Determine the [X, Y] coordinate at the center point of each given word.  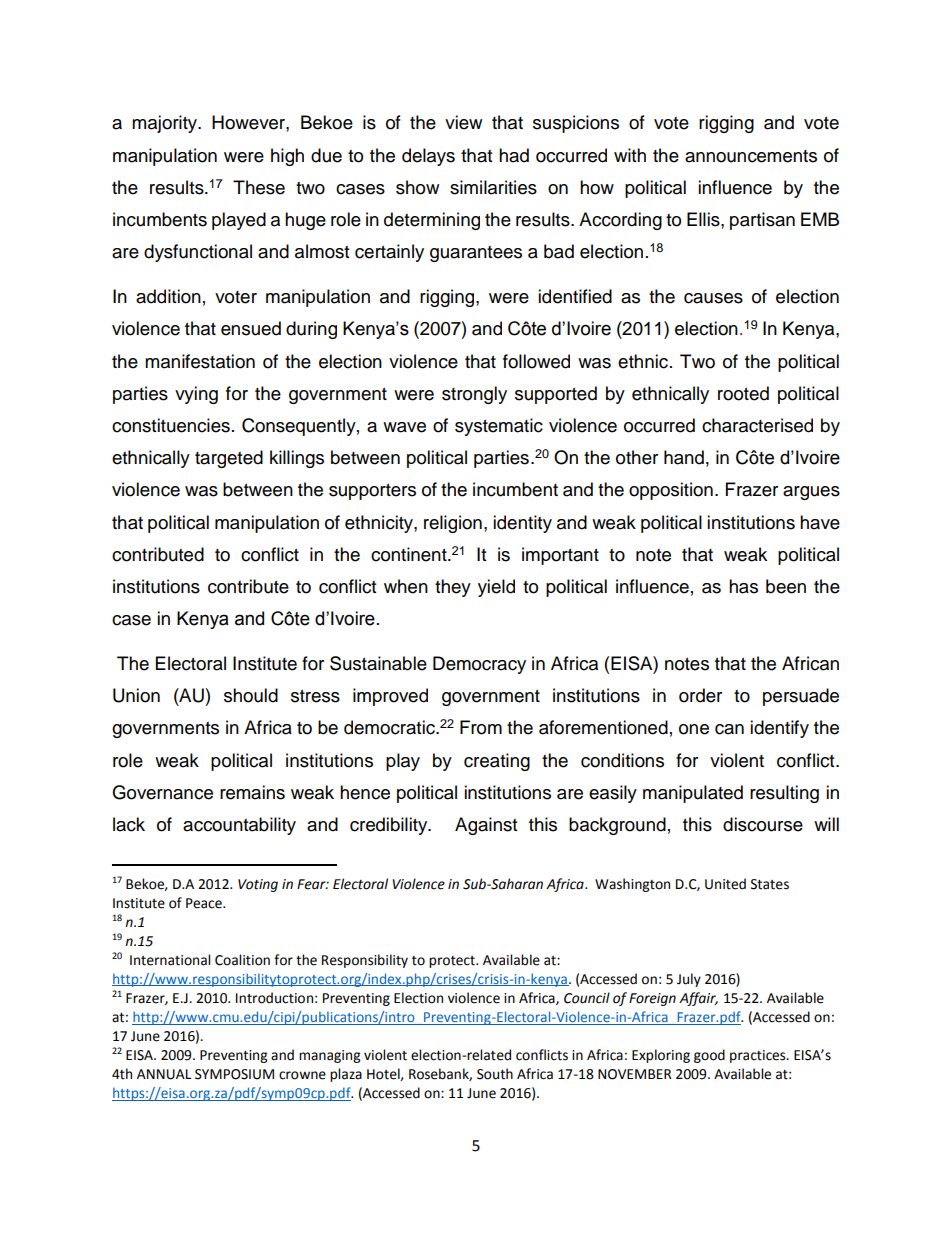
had [514, 155]
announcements [751, 156]
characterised [757, 425]
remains [252, 792]
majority [165, 124]
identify [779, 729]
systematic [499, 427]
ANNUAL [164, 1074]
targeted [229, 459]
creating [497, 762]
